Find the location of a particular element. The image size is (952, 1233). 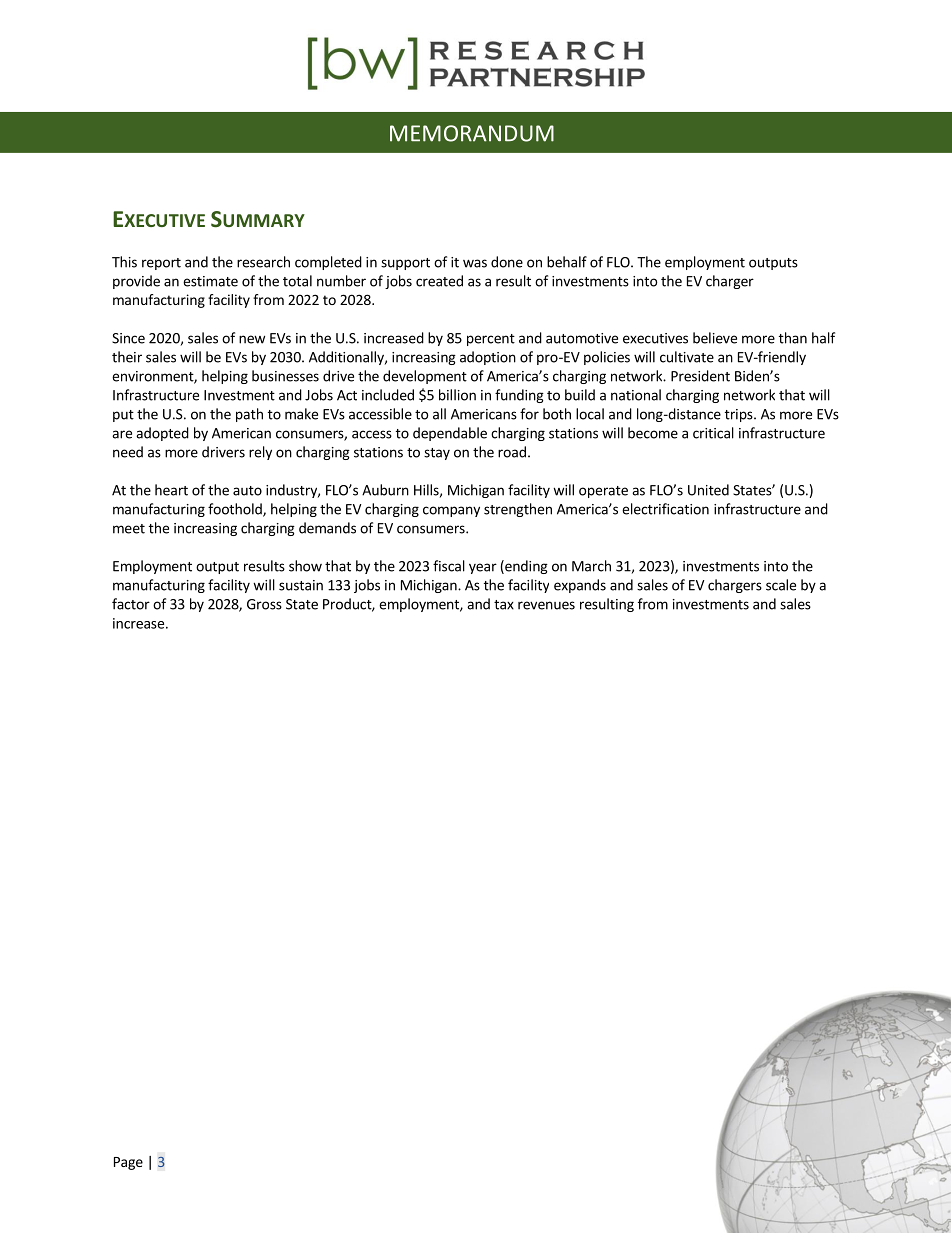

expands is located at coordinates (580, 586).
